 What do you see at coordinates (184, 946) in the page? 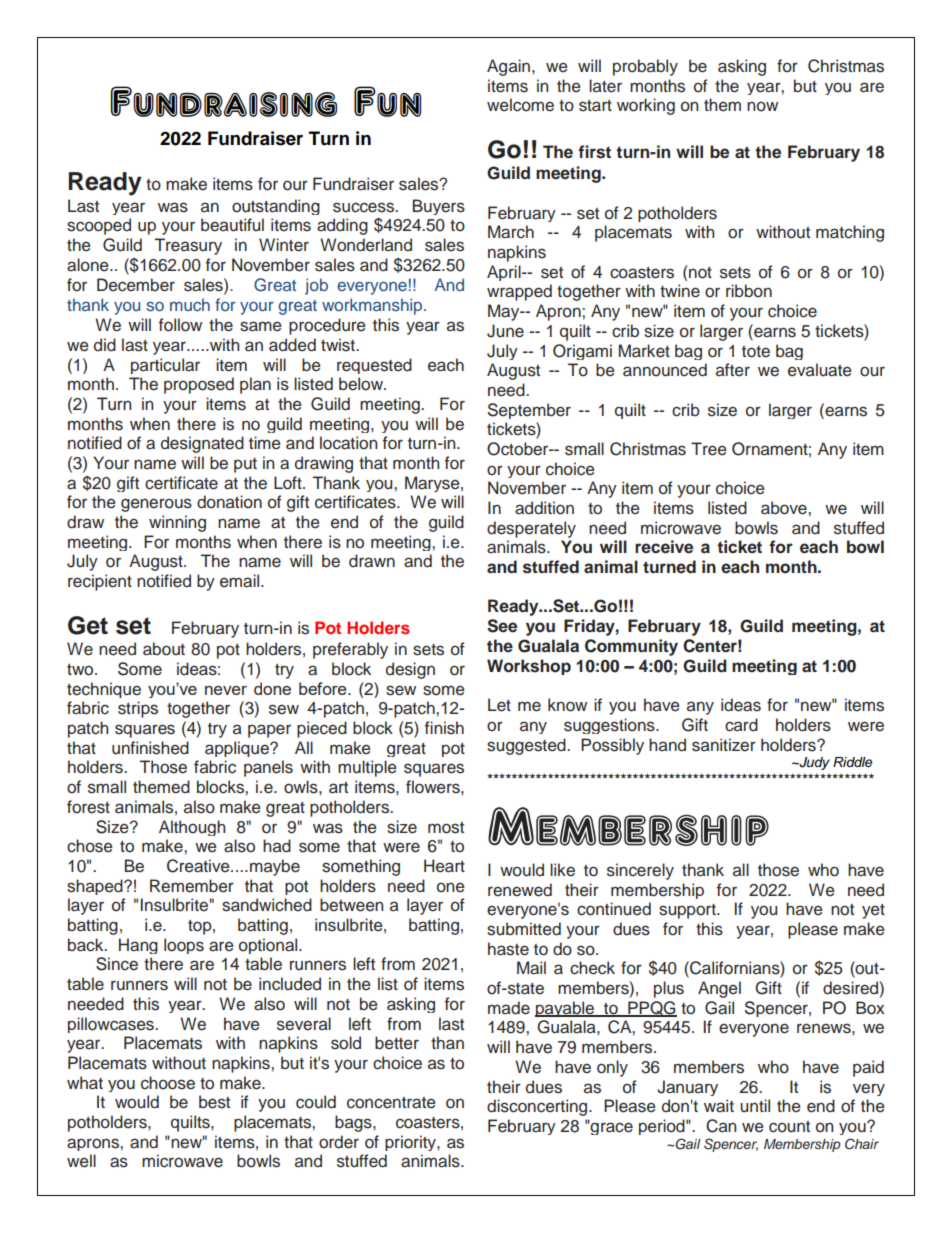
I see `loops` at bounding box center [184, 946].
